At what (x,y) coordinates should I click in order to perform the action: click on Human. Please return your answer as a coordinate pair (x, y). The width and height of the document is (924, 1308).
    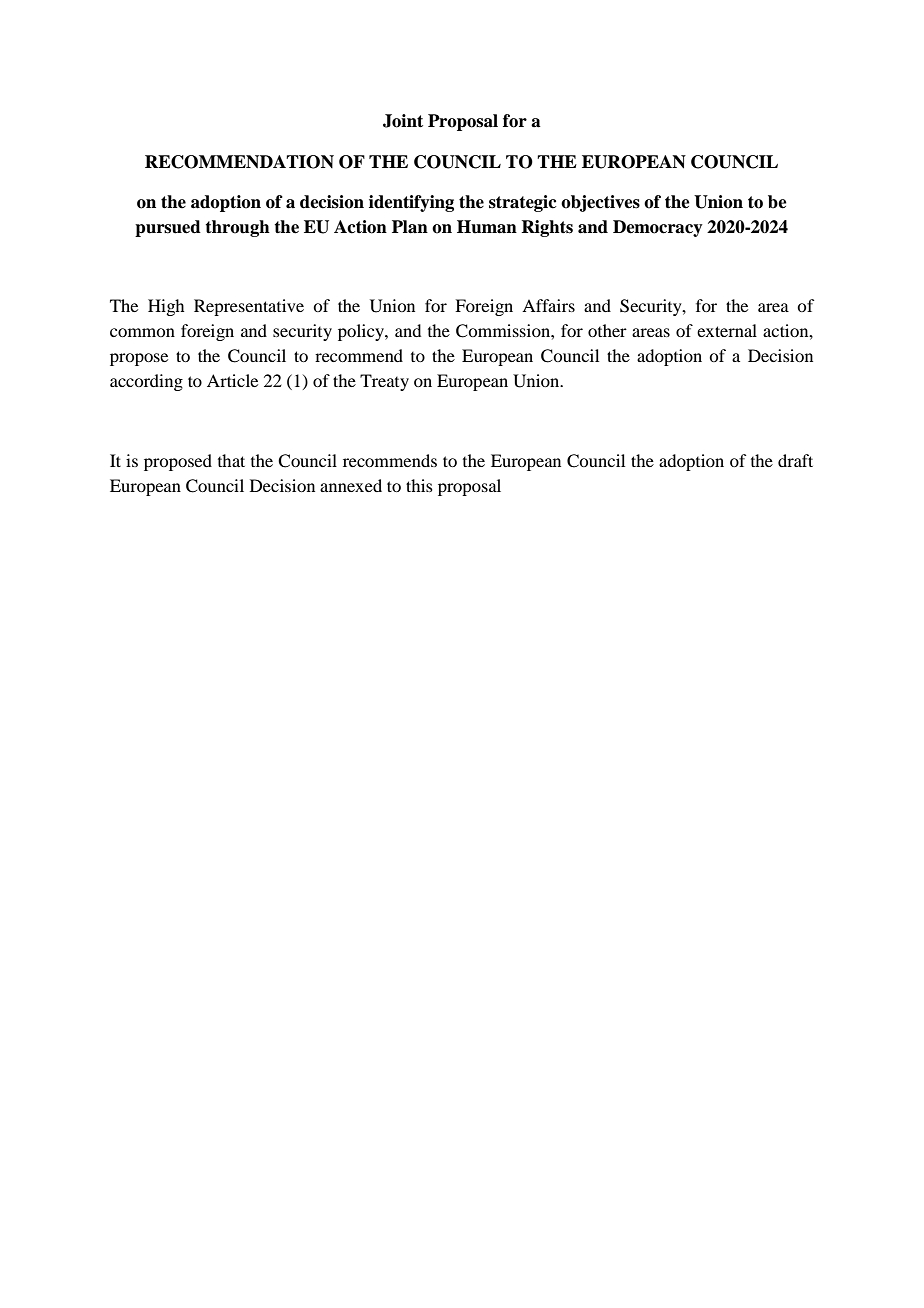
    Looking at the image, I should click on (487, 227).
